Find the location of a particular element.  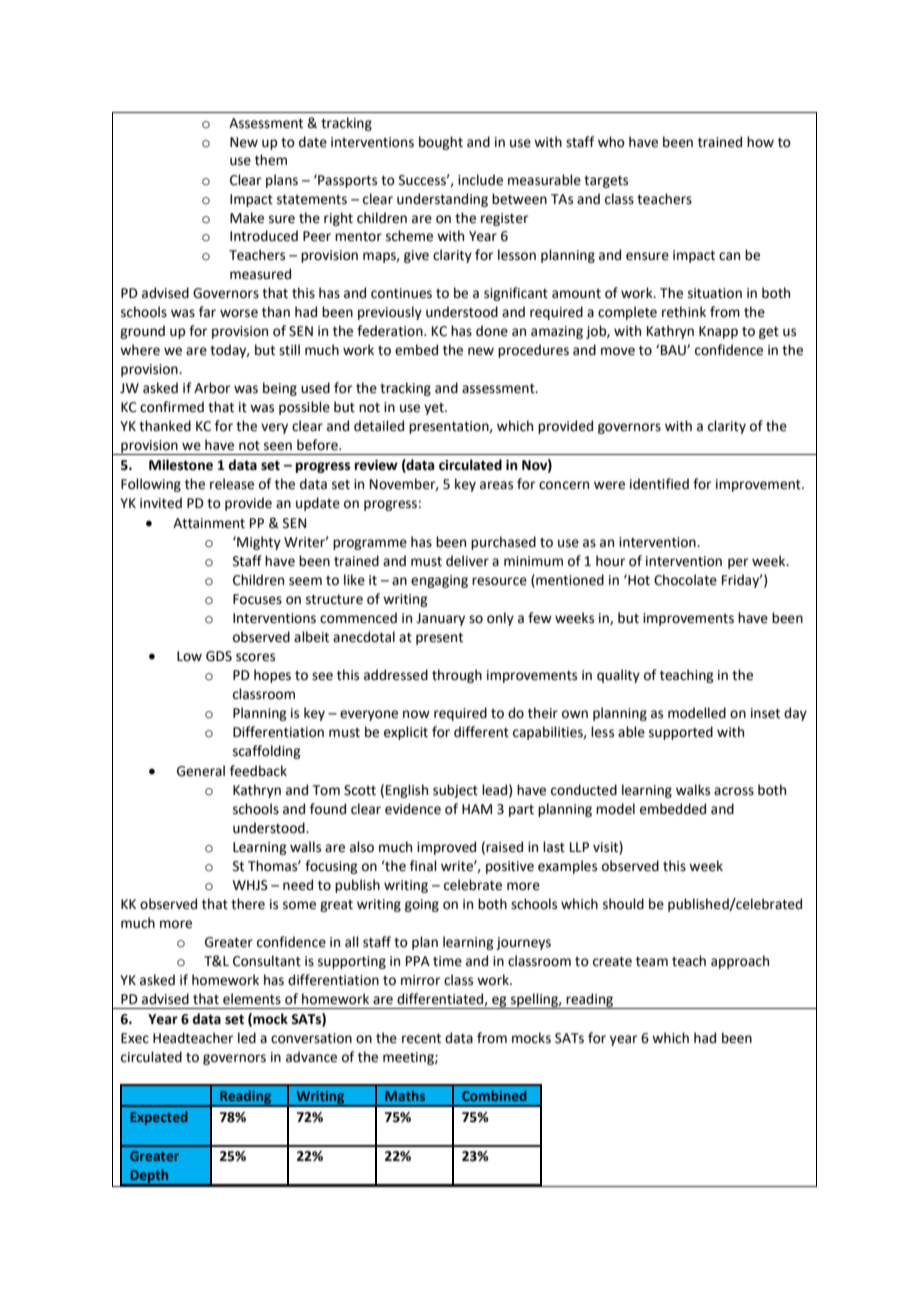

include is located at coordinates (480, 180).
